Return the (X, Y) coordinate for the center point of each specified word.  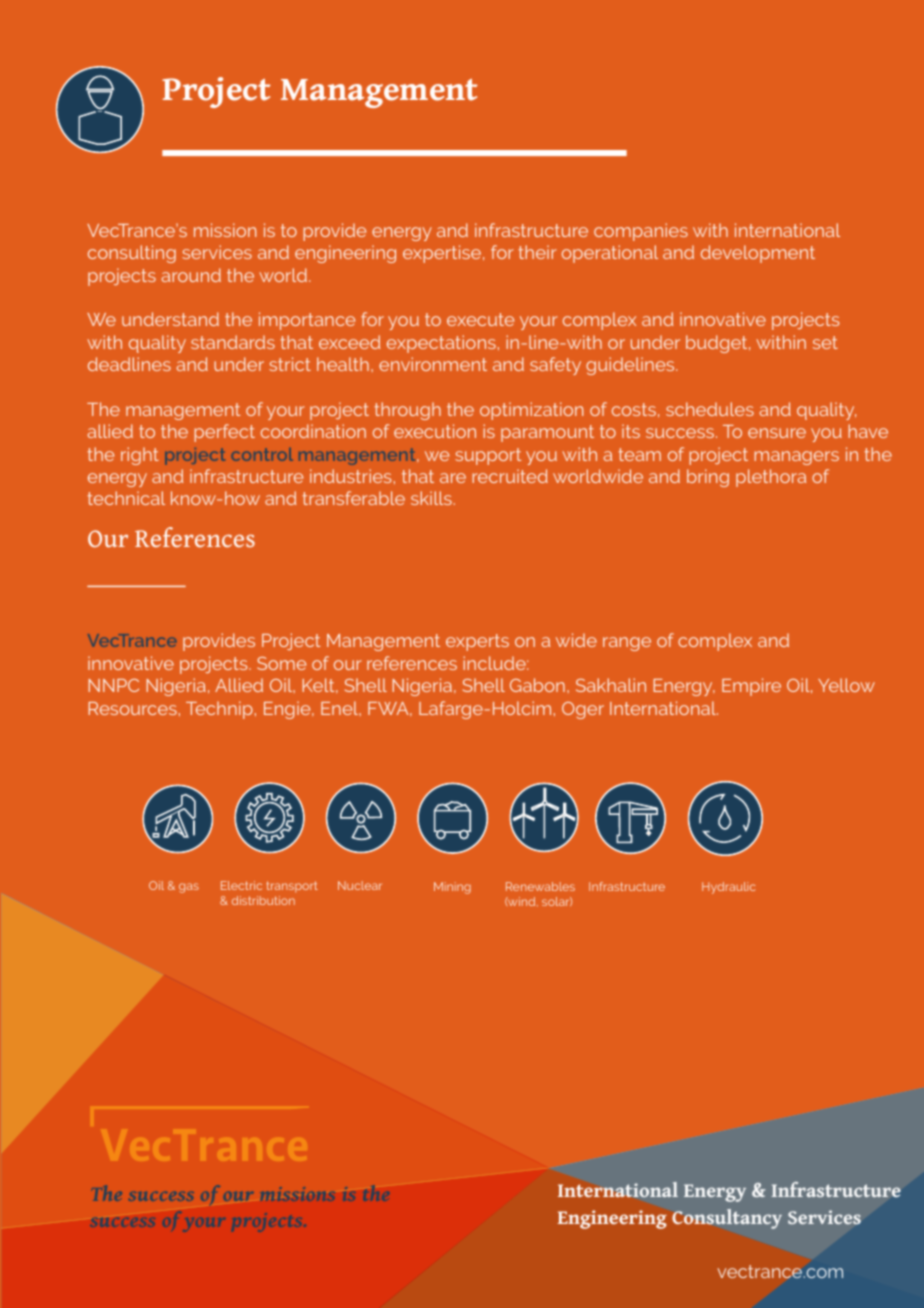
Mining (452, 888)
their (537, 252)
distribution (263, 900)
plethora (771, 478)
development (758, 254)
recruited (510, 476)
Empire (751, 687)
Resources (133, 708)
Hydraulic (728, 888)
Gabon (537, 685)
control (262, 454)
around (191, 275)
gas (189, 888)
